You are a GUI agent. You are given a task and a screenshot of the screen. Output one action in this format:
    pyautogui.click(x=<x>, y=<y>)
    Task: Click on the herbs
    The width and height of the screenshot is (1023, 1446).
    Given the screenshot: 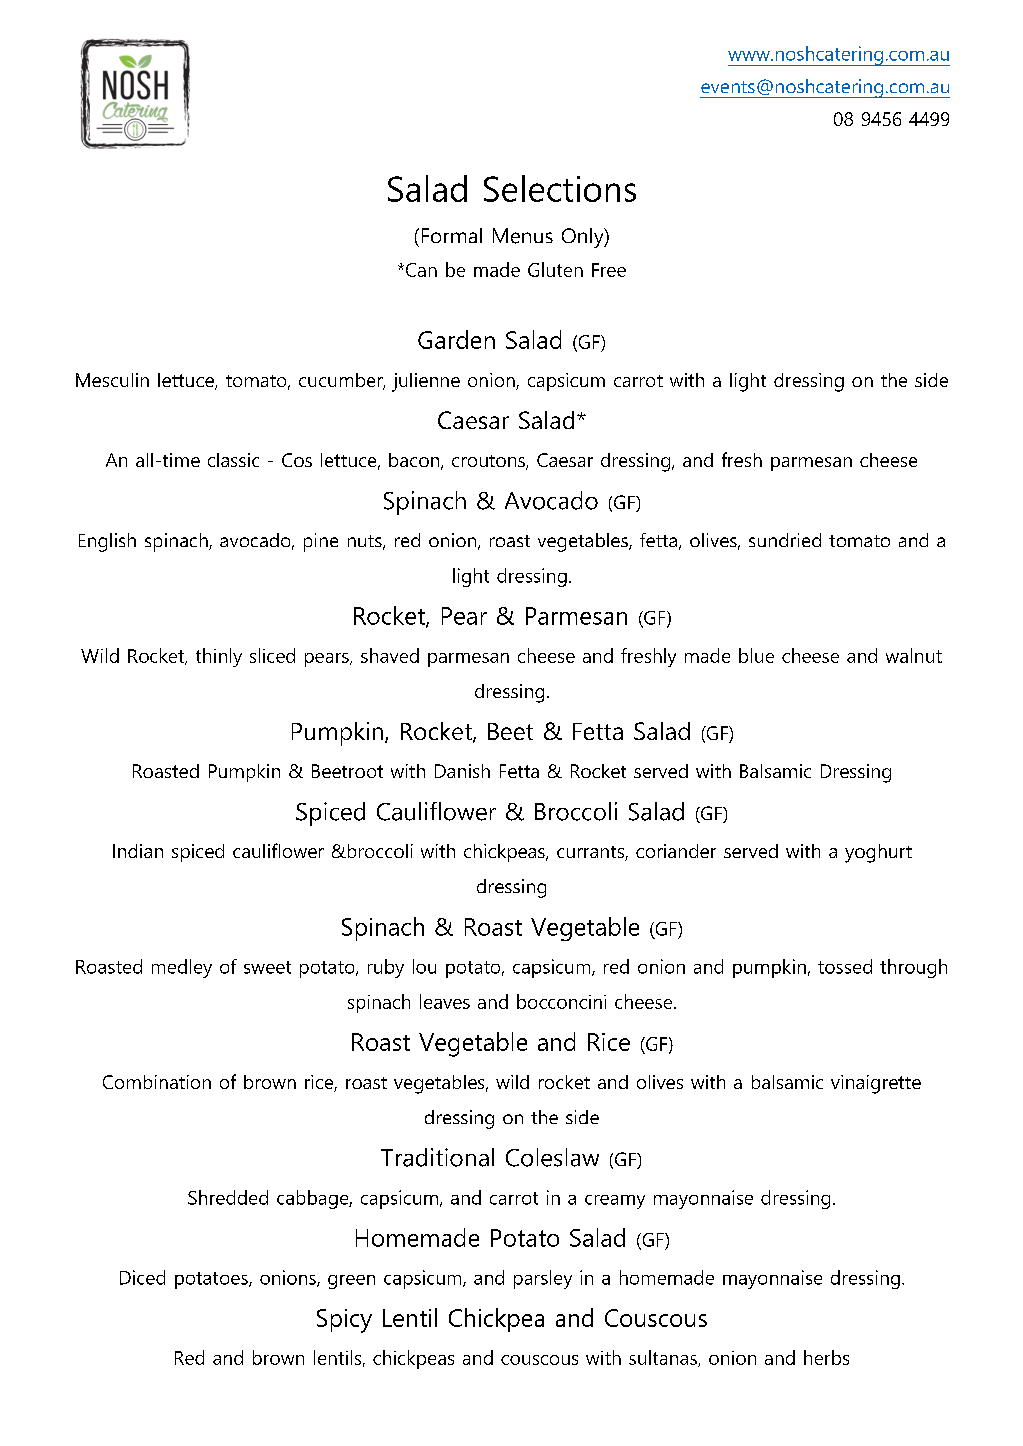 What is the action you would take?
    pyautogui.click(x=826, y=1357)
